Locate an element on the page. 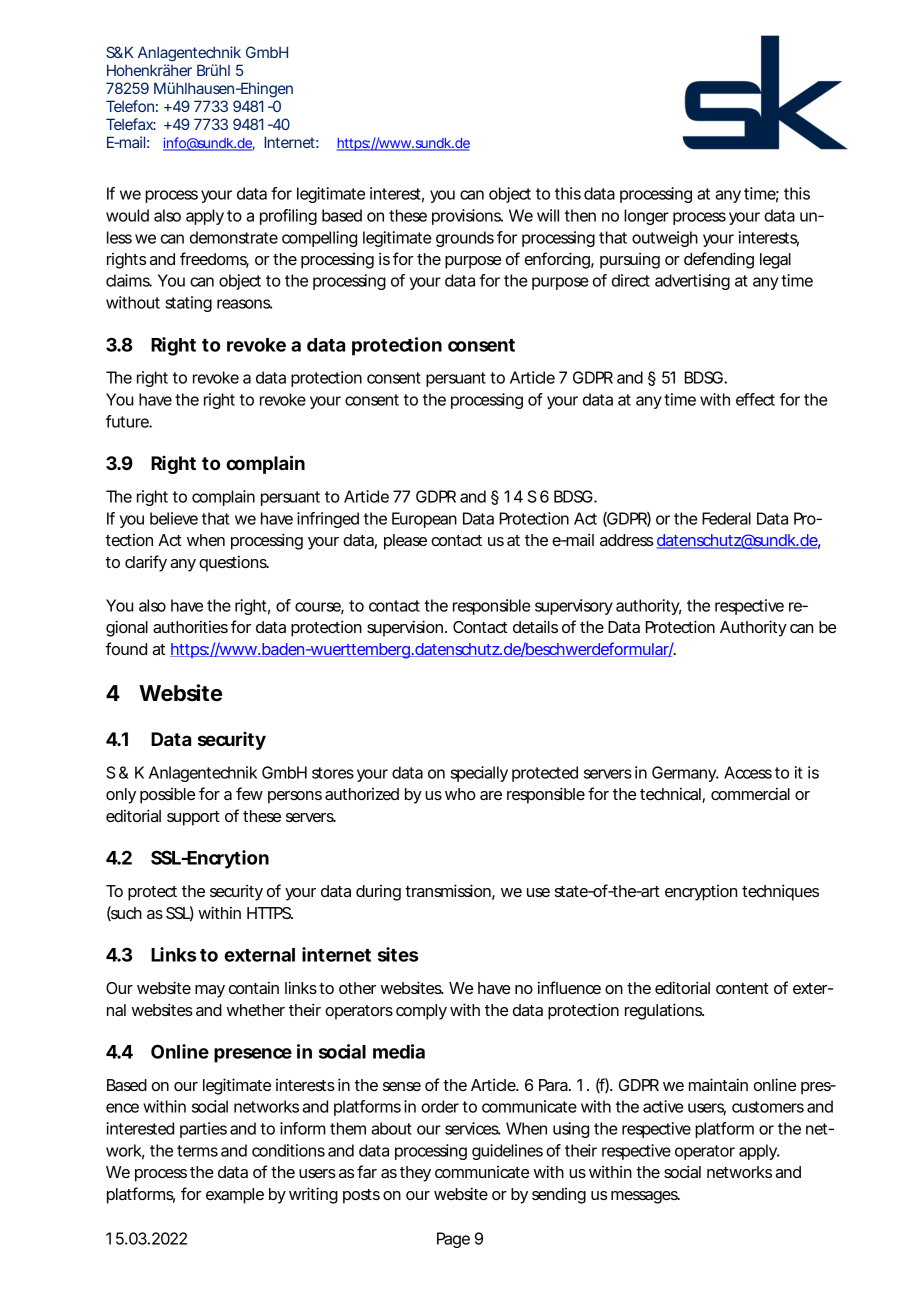 Image resolution: width=924 pixels, height=1308 pixels. may is located at coordinates (210, 991).
